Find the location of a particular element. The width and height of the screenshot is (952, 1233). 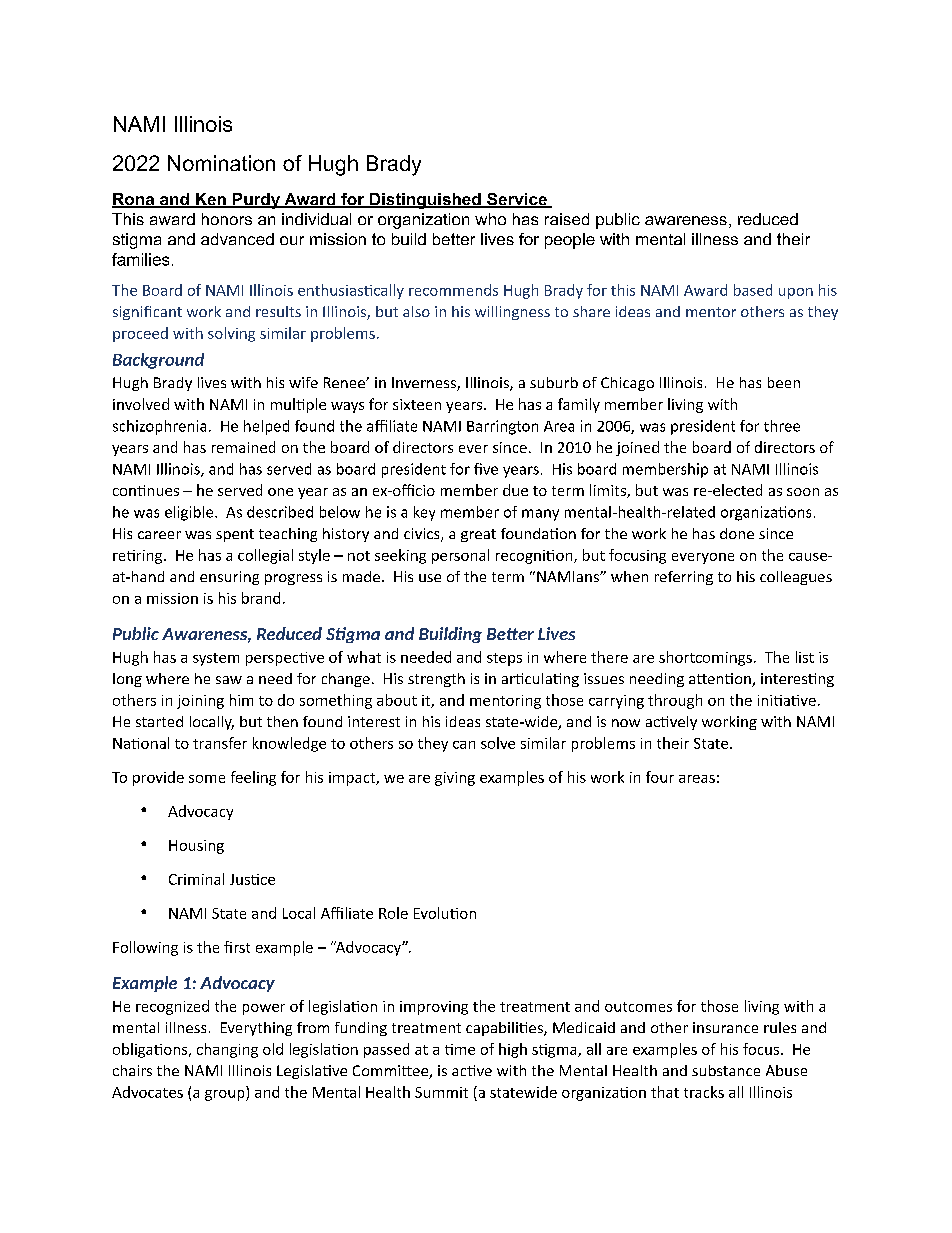

Ken is located at coordinates (211, 200).
